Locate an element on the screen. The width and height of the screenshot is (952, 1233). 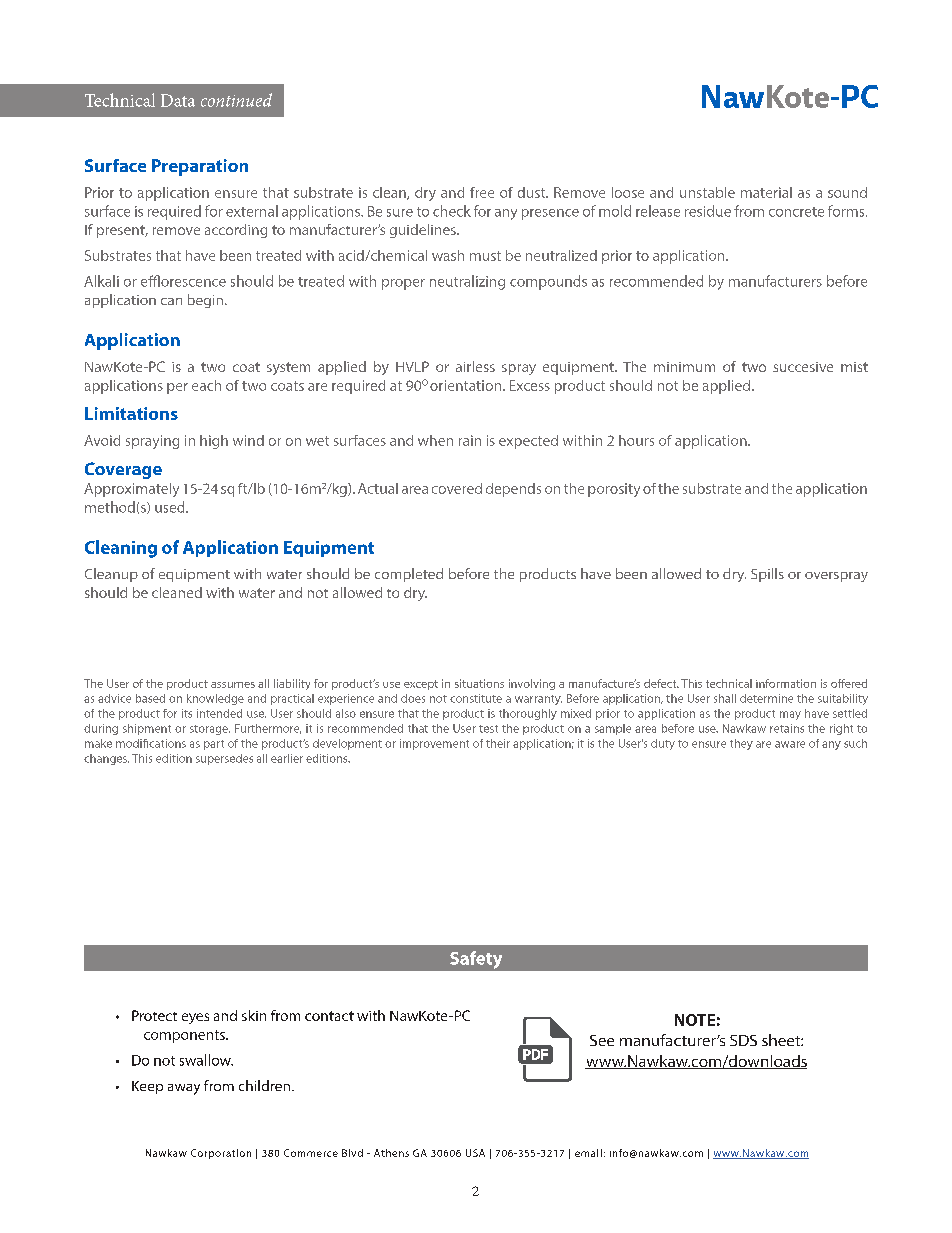
they is located at coordinates (741, 744).
